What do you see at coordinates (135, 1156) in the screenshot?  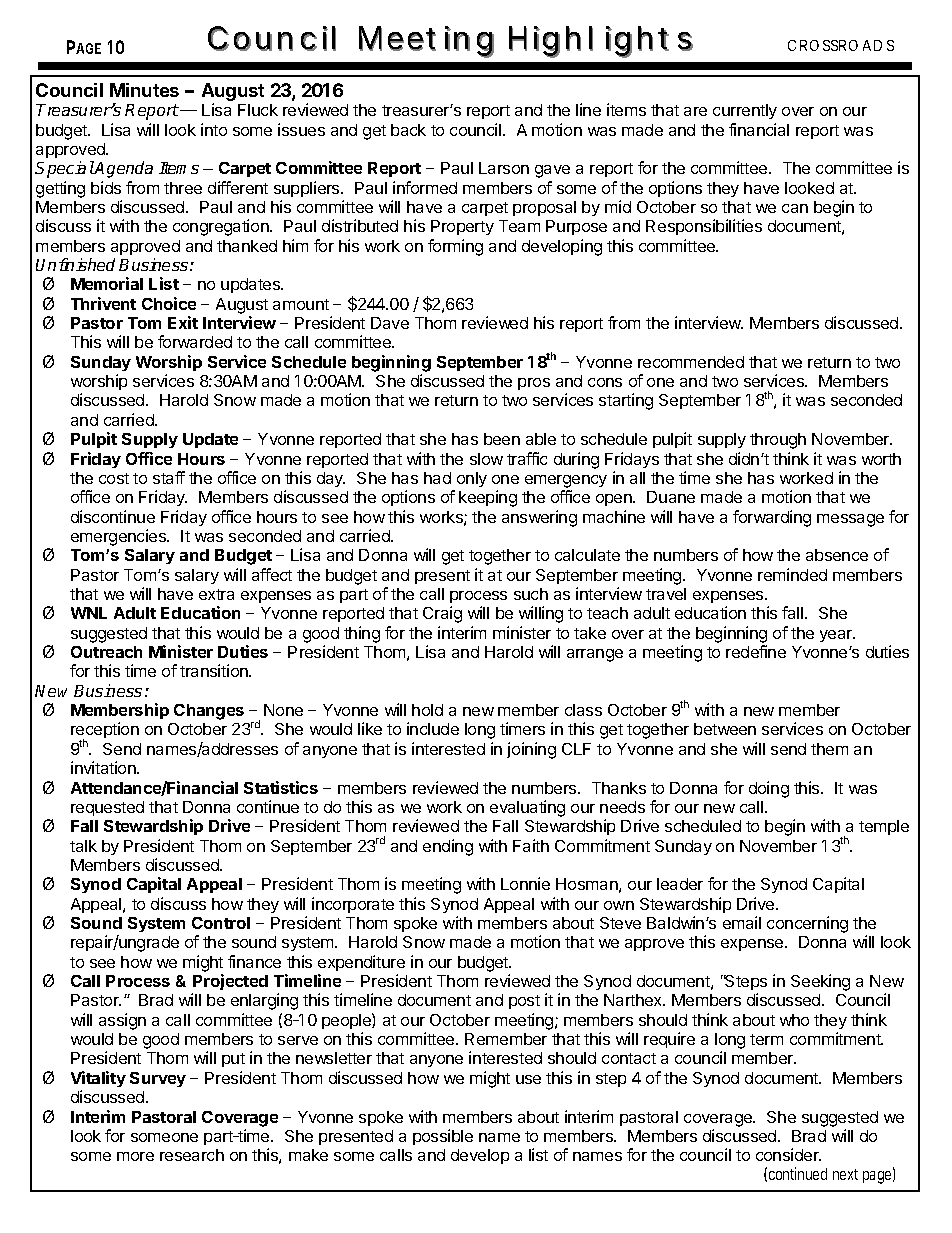 I see `more` at bounding box center [135, 1156].
